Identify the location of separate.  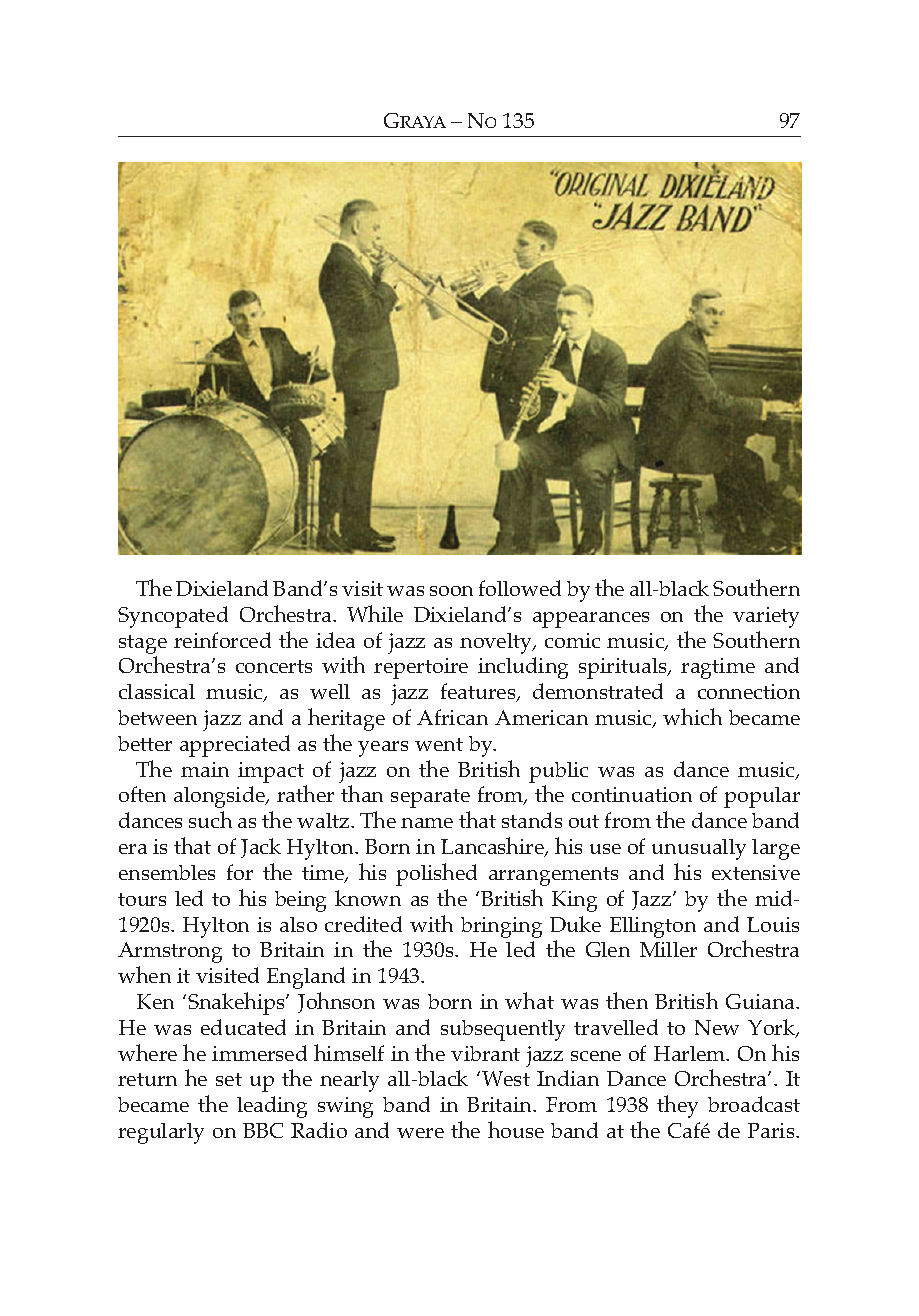
(430, 798).
